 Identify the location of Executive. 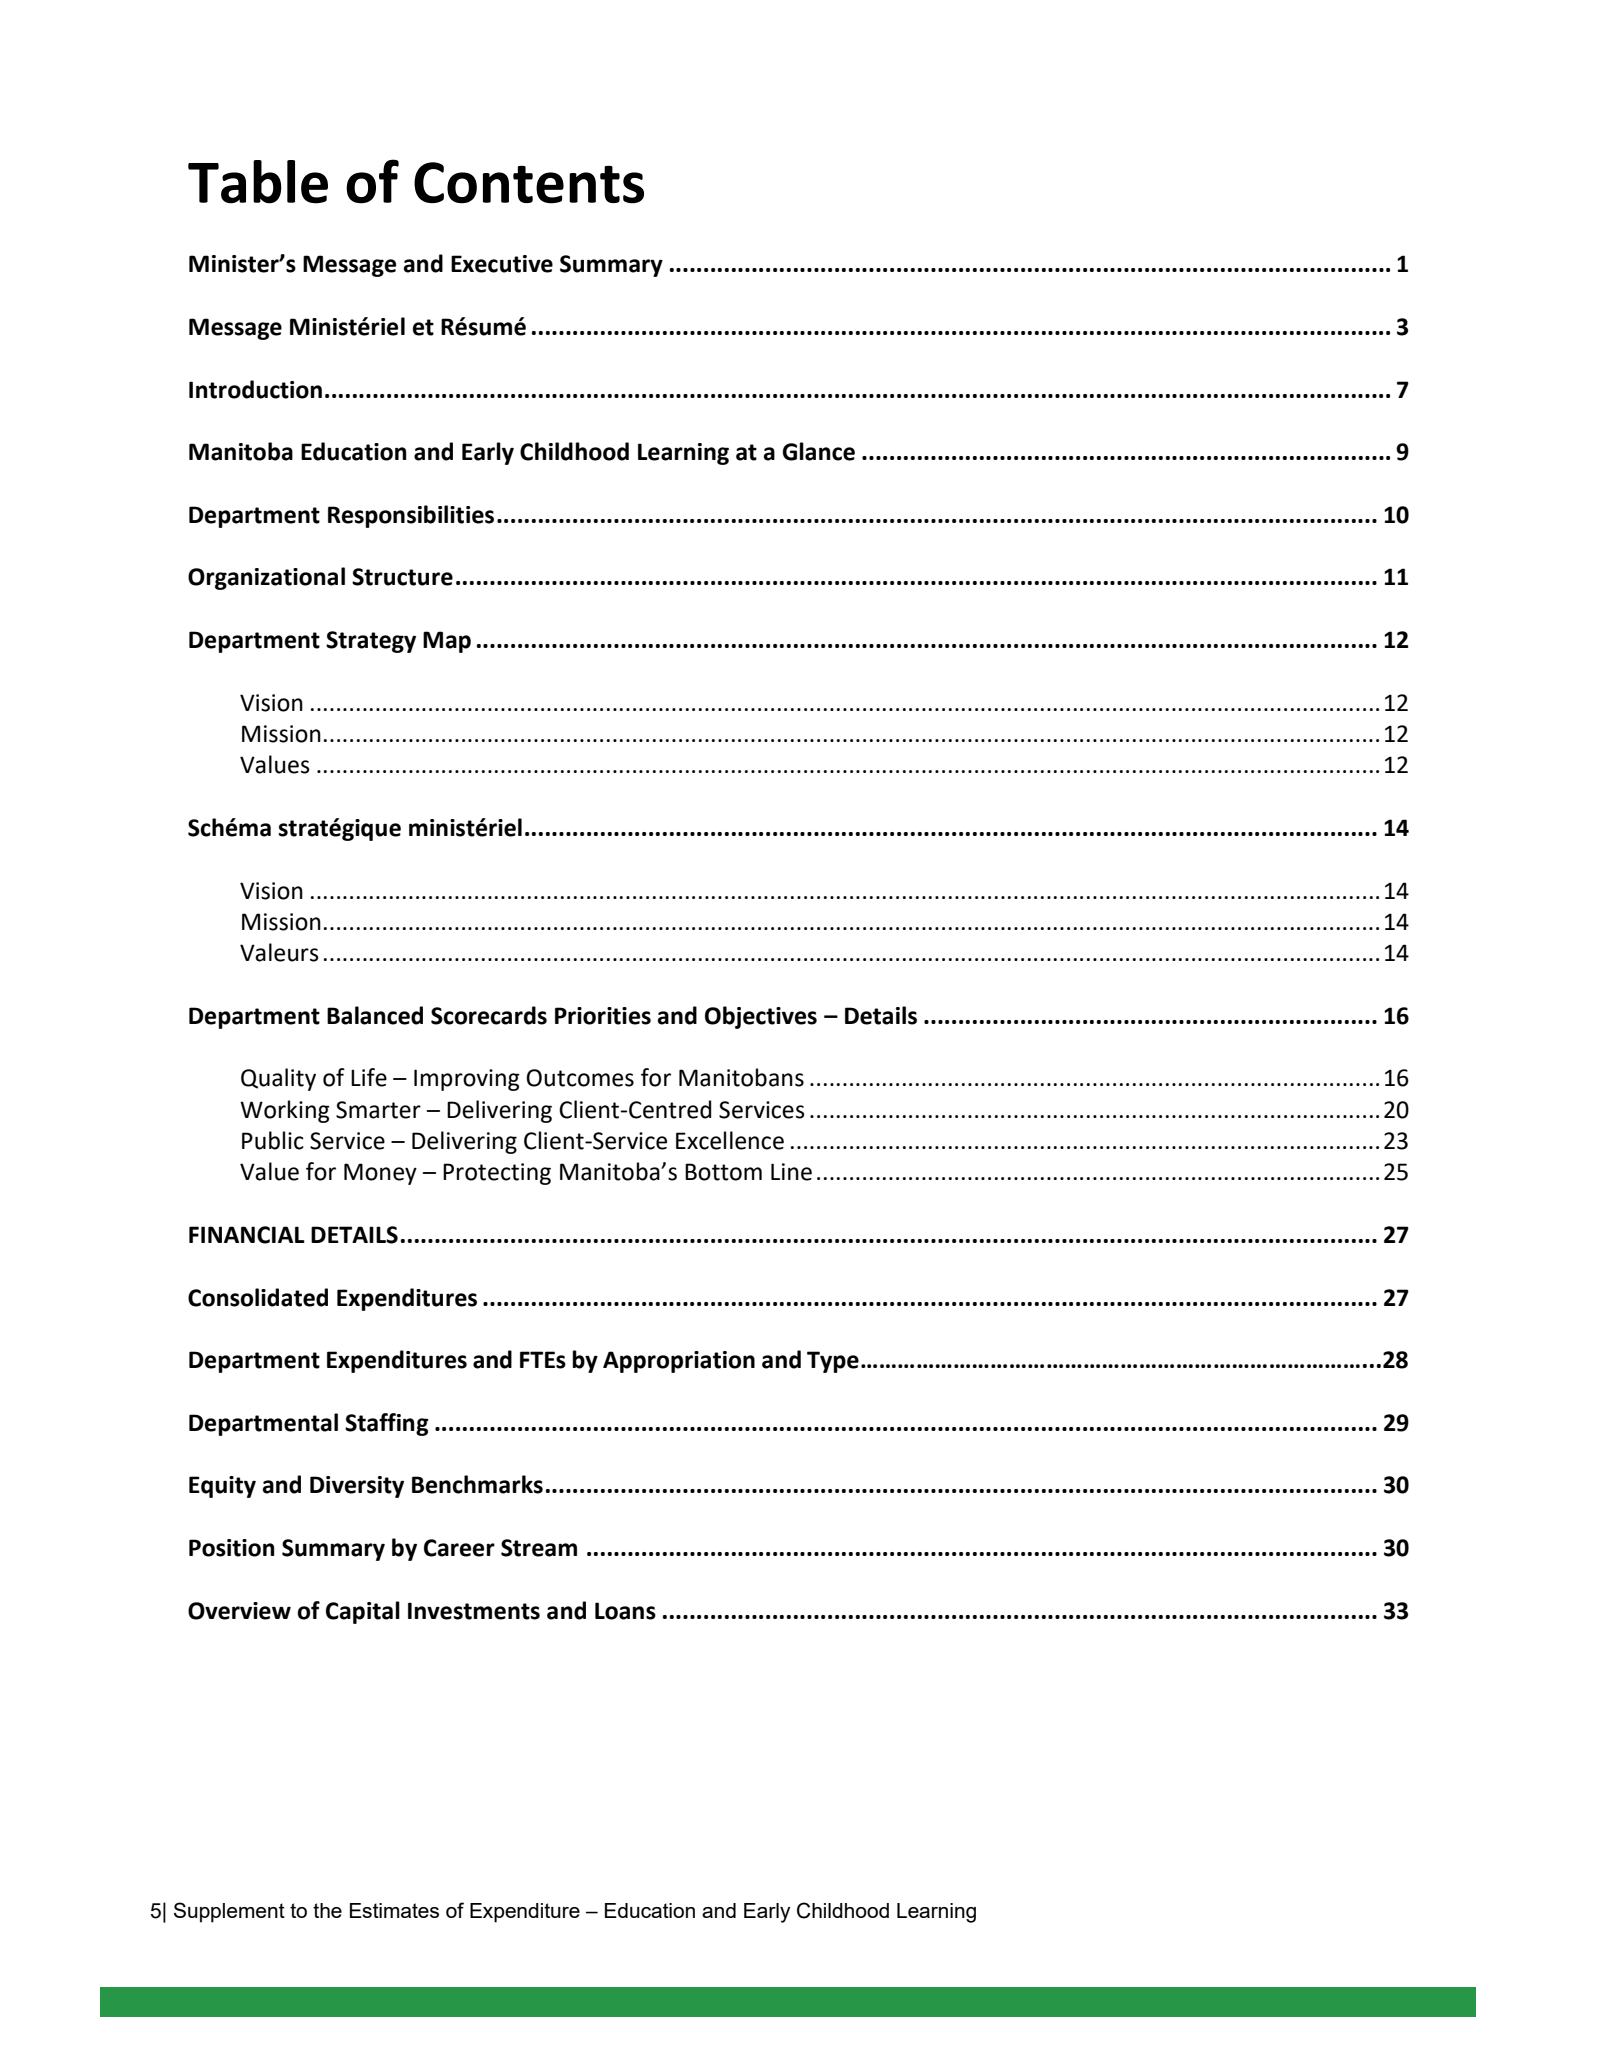
(502, 264).
